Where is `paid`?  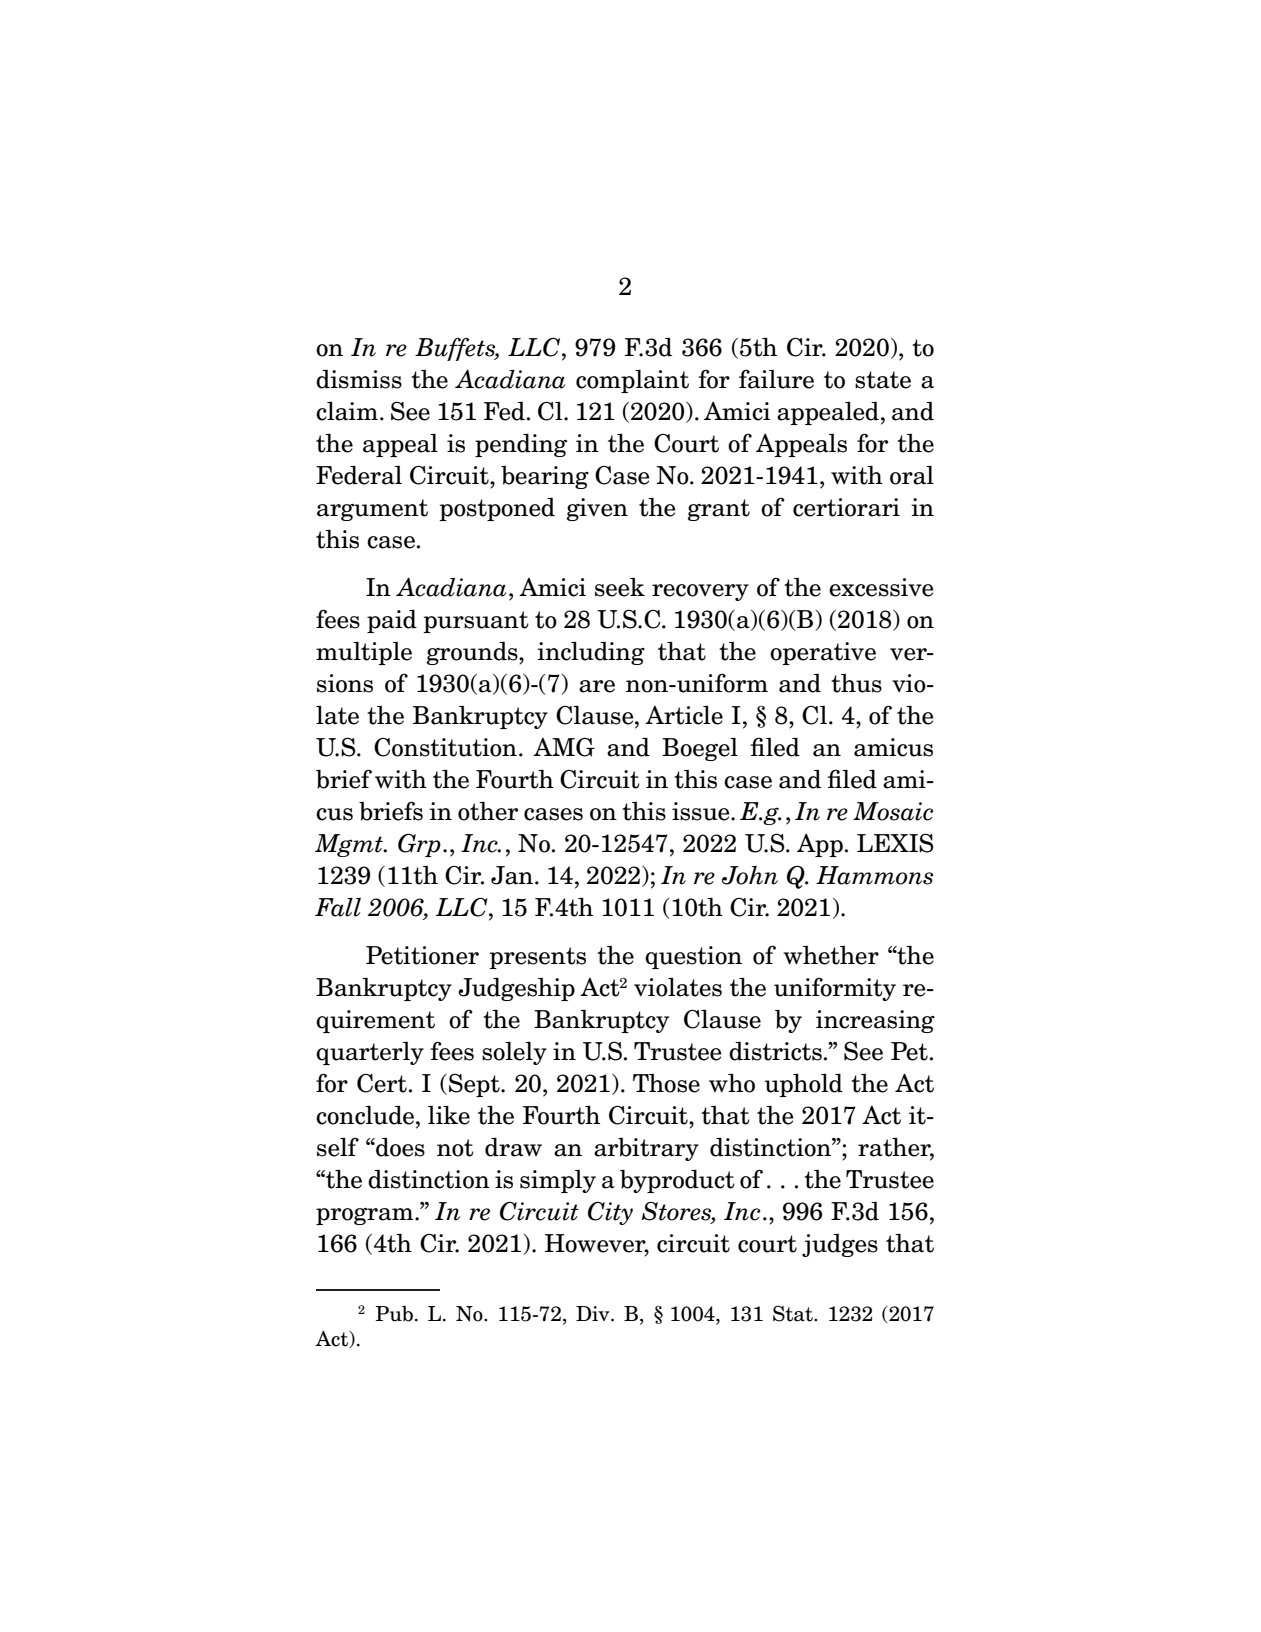
paid is located at coordinates (392, 621).
